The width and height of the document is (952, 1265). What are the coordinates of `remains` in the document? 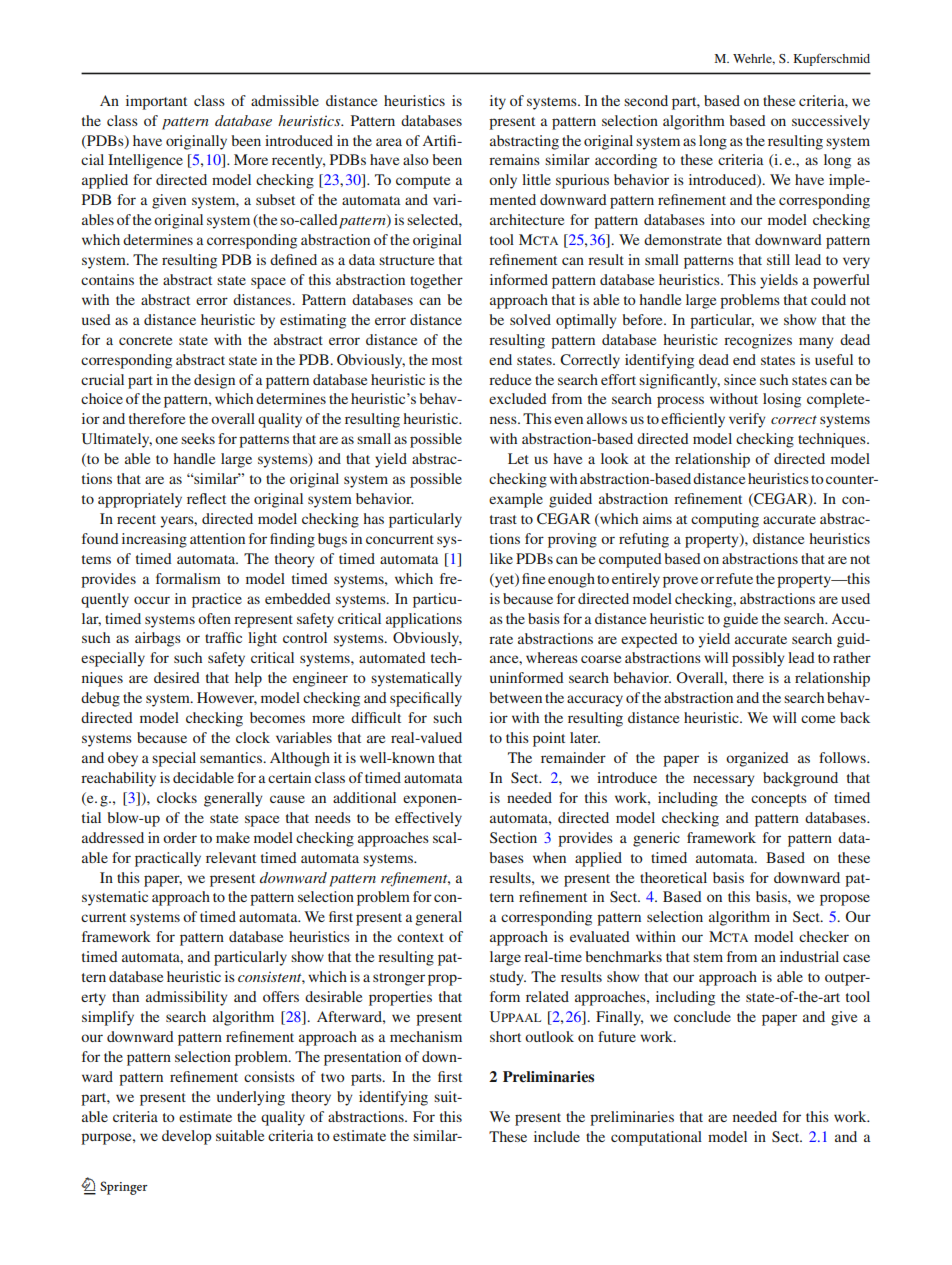 It's located at (514, 159).
